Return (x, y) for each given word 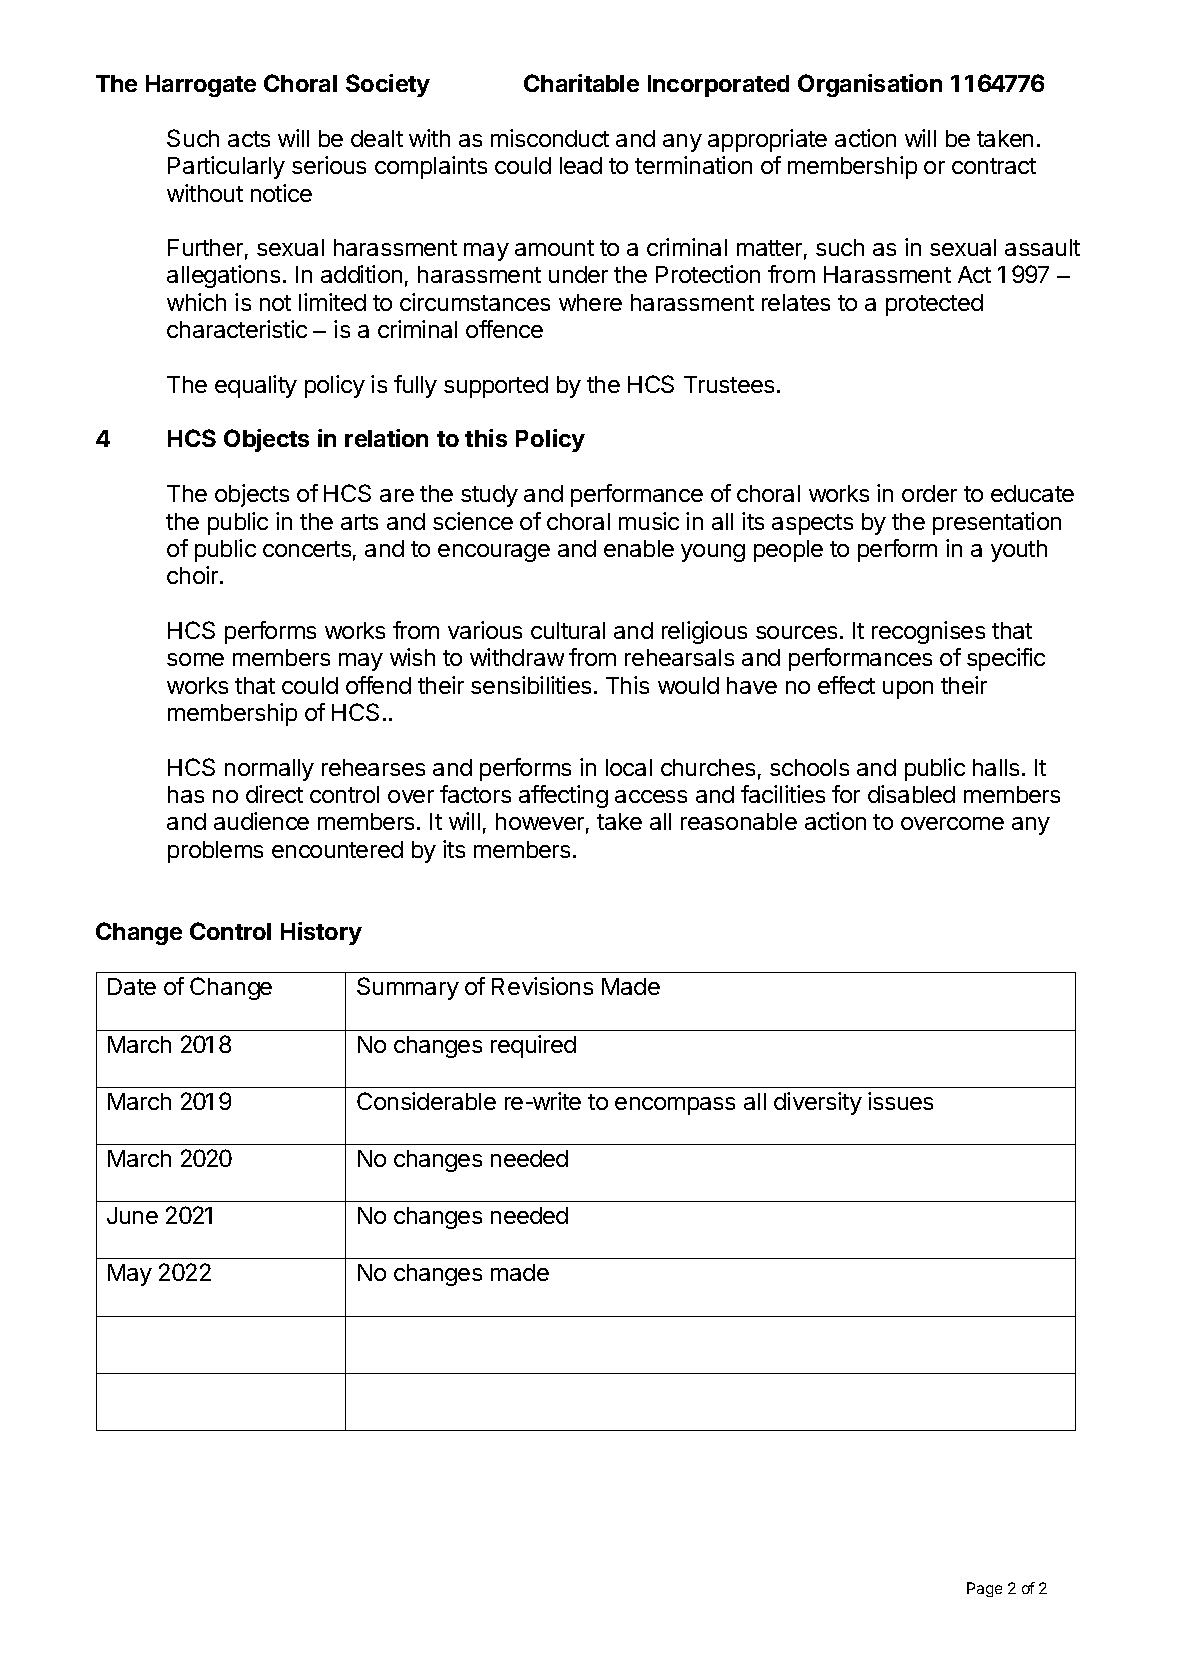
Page (984, 1589)
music (649, 521)
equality (256, 386)
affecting (563, 796)
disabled (911, 794)
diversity (818, 1103)
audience (261, 821)
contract (994, 166)
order (929, 493)
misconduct (550, 138)
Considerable (426, 1101)
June (132, 1215)
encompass (675, 1106)
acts (249, 139)
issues (900, 1101)
